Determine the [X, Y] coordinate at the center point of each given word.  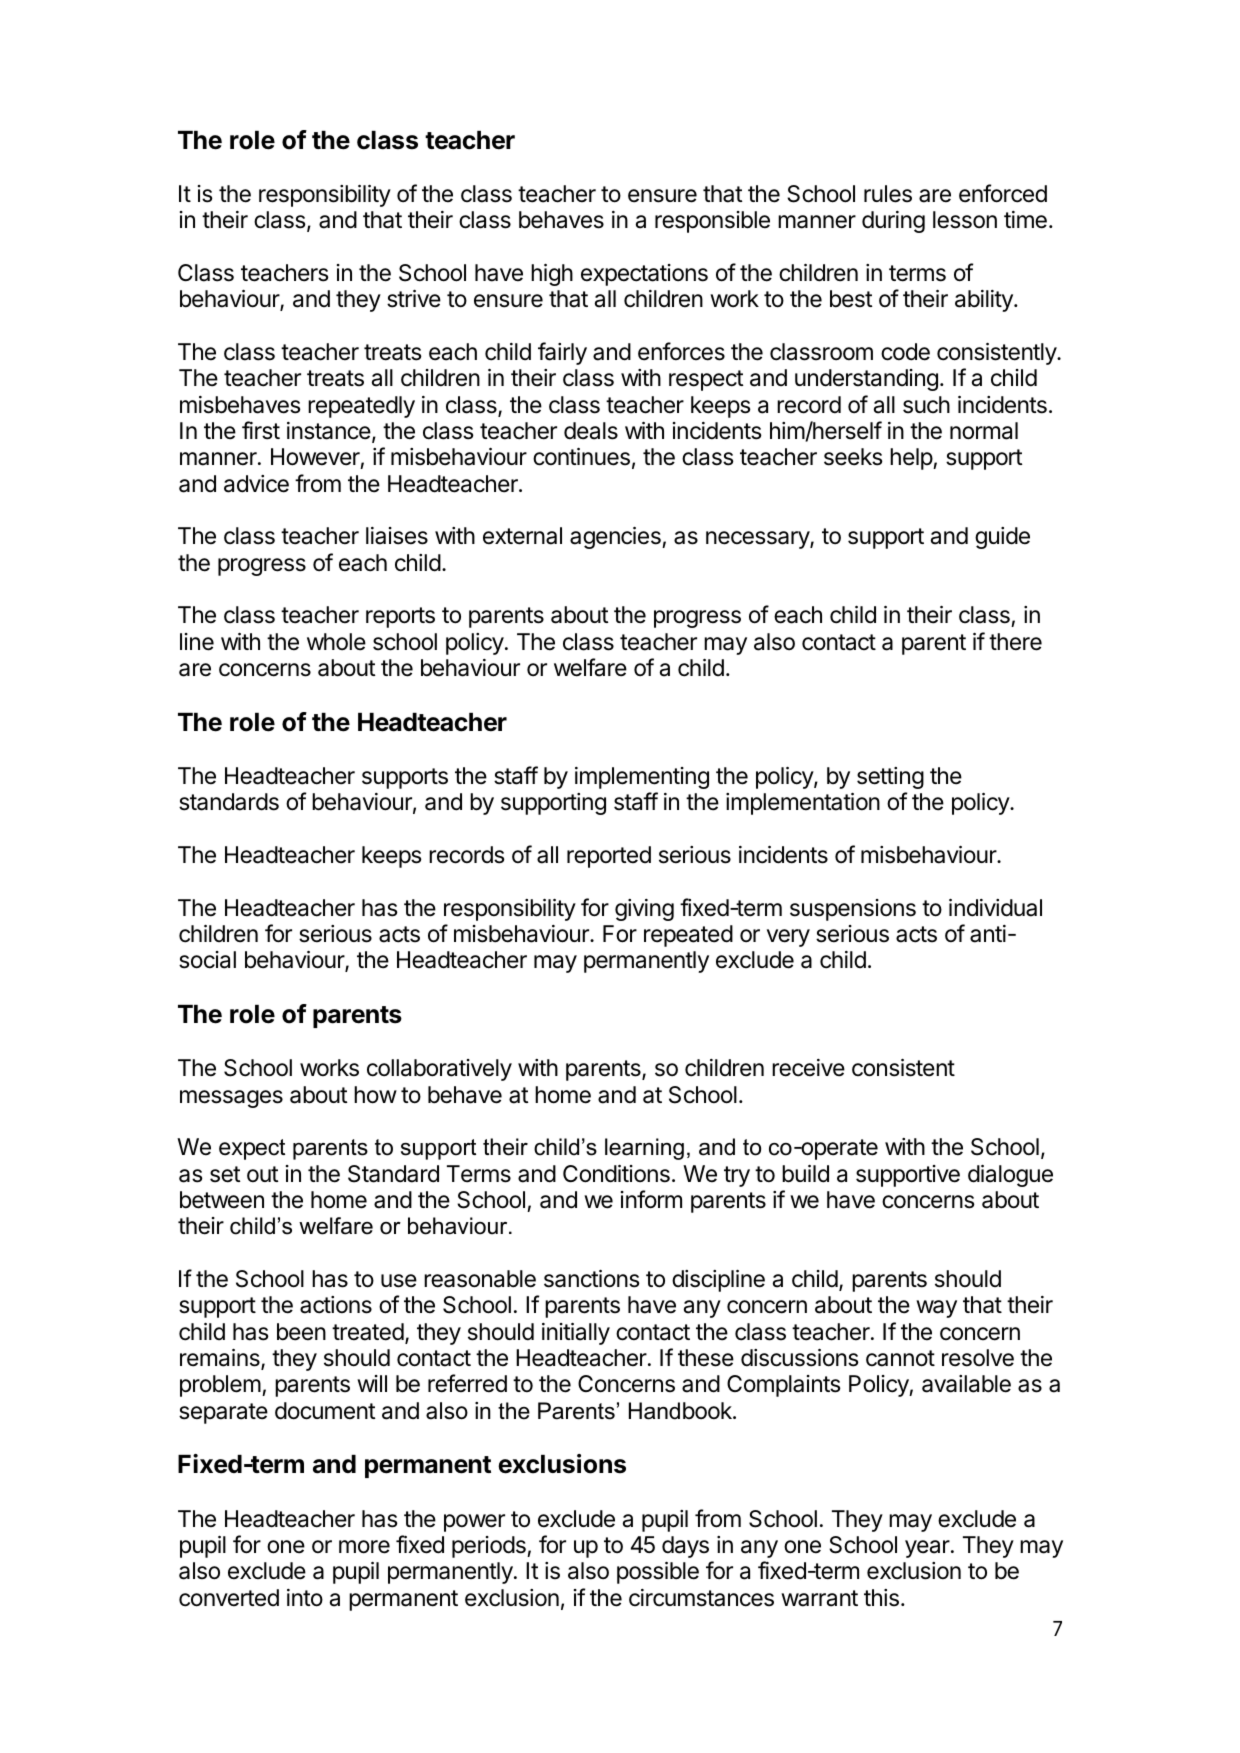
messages [231, 1099]
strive [414, 299]
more [364, 1547]
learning [644, 1149]
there [1015, 642]
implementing [642, 778]
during [893, 222]
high [552, 275]
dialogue [1010, 1176]
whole [336, 642]
